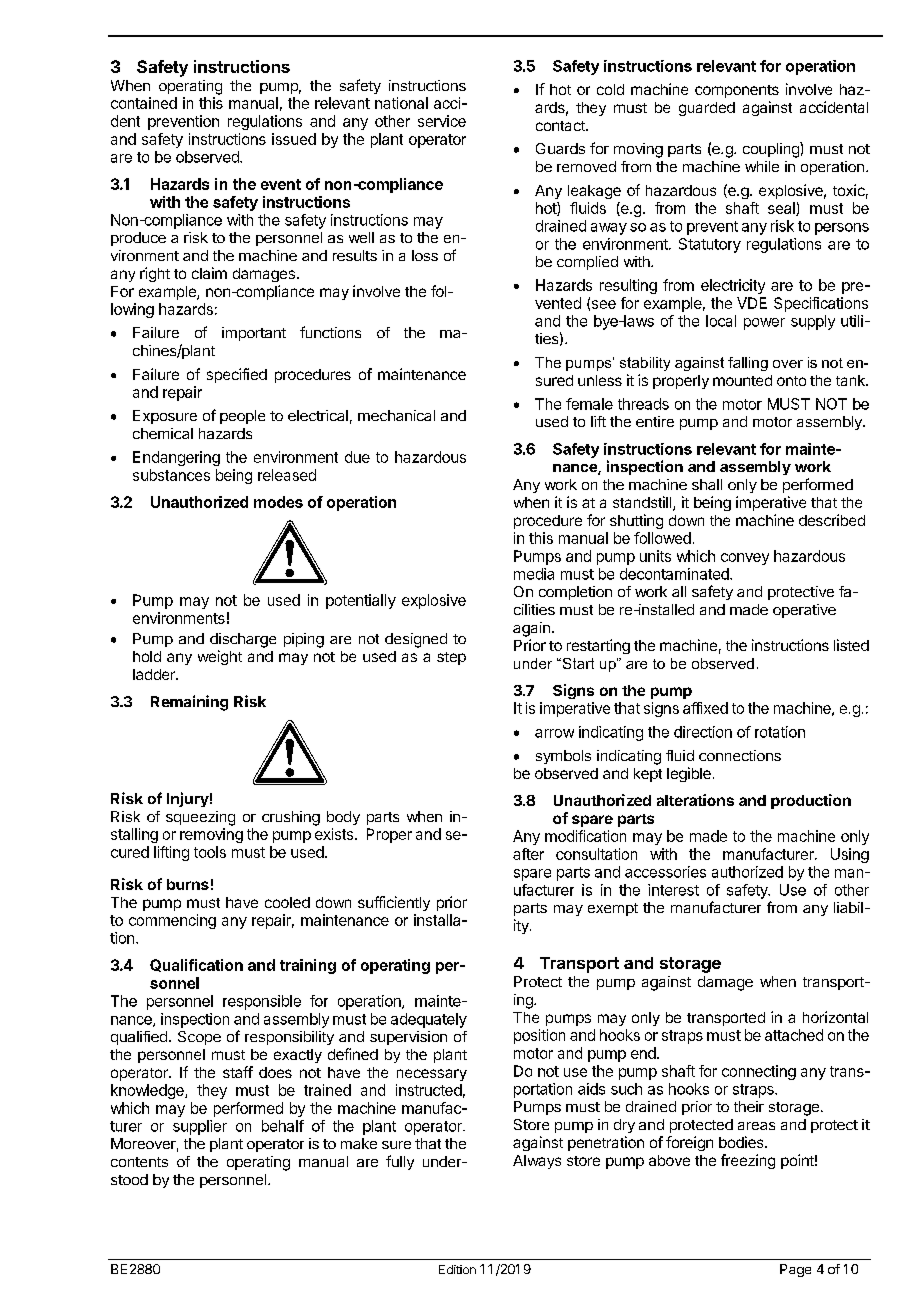 This document has width=924, height=1308. What do you see at coordinates (220, 657) in the document?
I see `weight` at bounding box center [220, 657].
